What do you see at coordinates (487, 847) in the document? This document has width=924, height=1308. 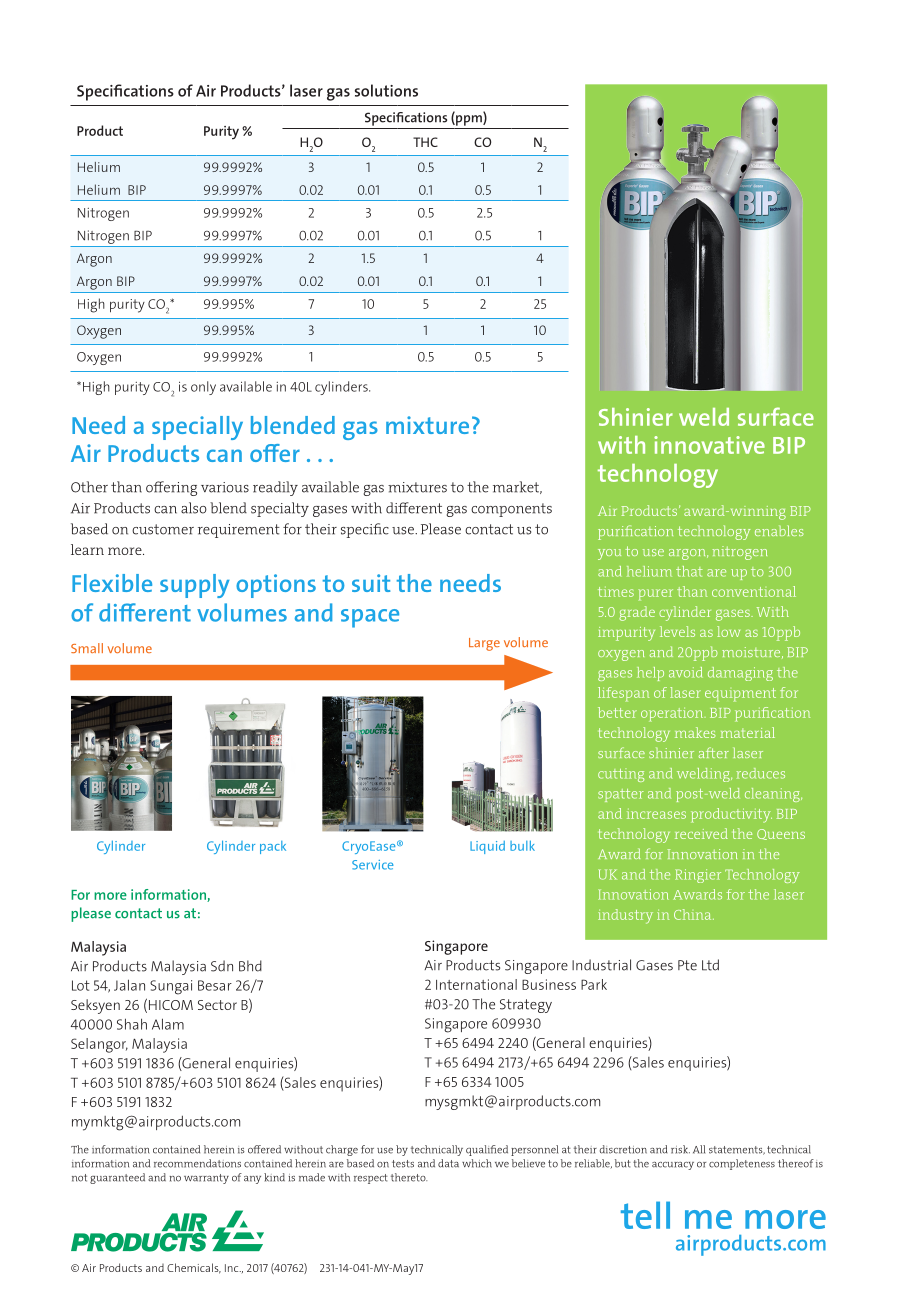 I see `Liquid` at bounding box center [487, 847].
